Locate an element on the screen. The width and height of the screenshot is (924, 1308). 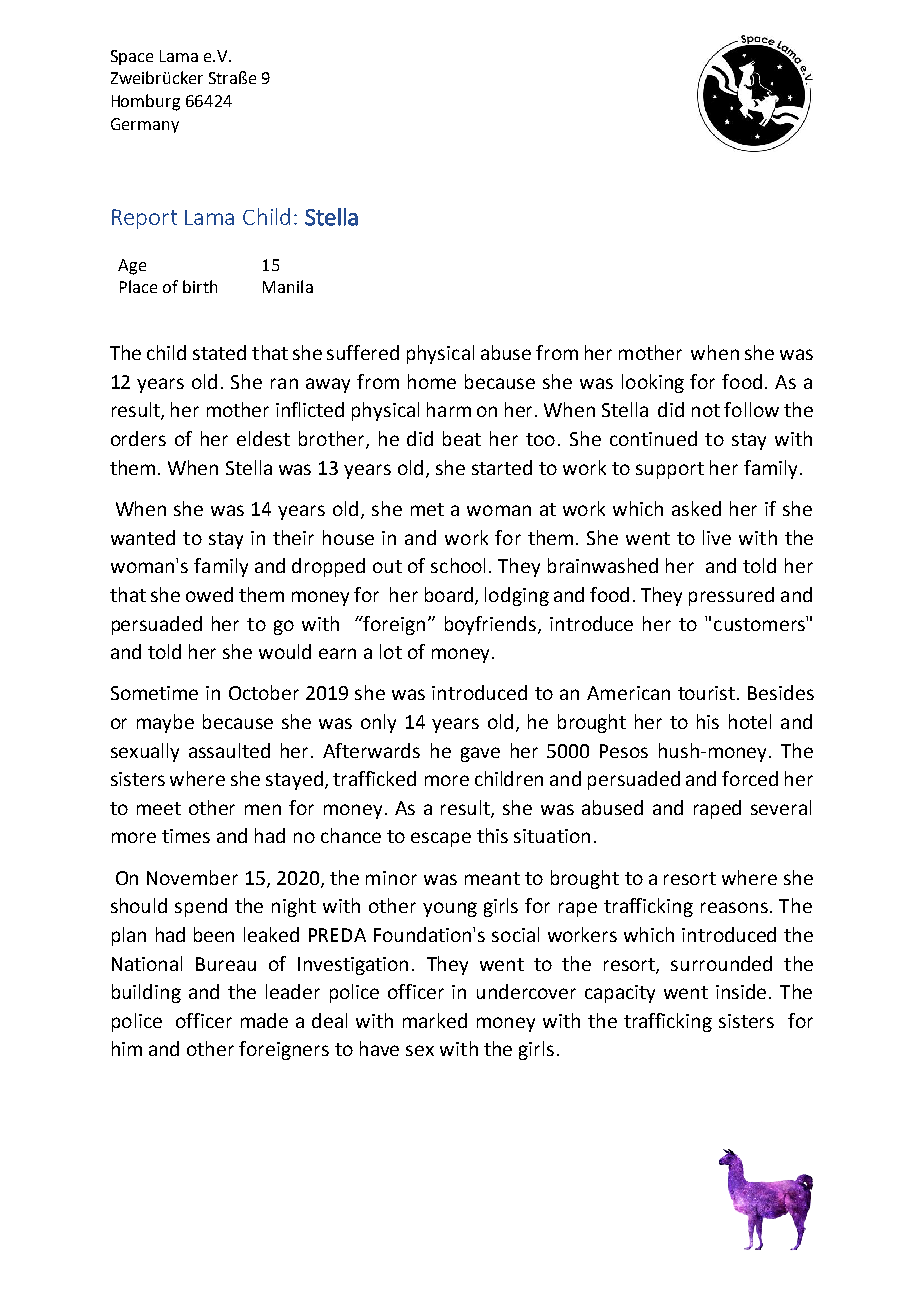
Homburg is located at coordinates (146, 102).
